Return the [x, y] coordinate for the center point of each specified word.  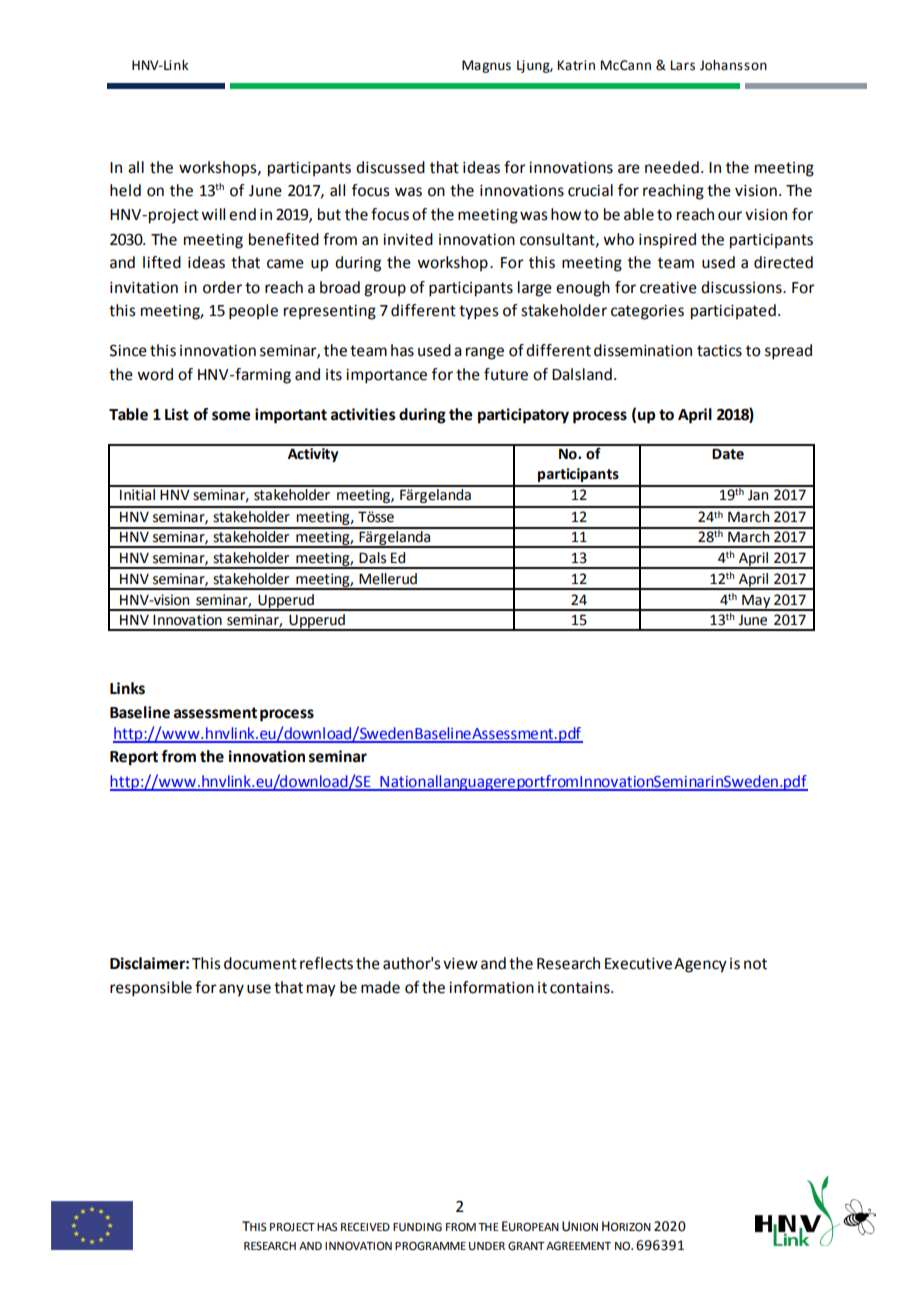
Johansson [733, 65]
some [231, 416]
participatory [523, 416]
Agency [700, 965]
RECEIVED [365, 1227]
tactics [719, 351]
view [460, 964]
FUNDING [417, 1227]
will [213, 214]
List [177, 414]
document [260, 963]
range [485, 353]
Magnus [486, 66]
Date [728, 454]
